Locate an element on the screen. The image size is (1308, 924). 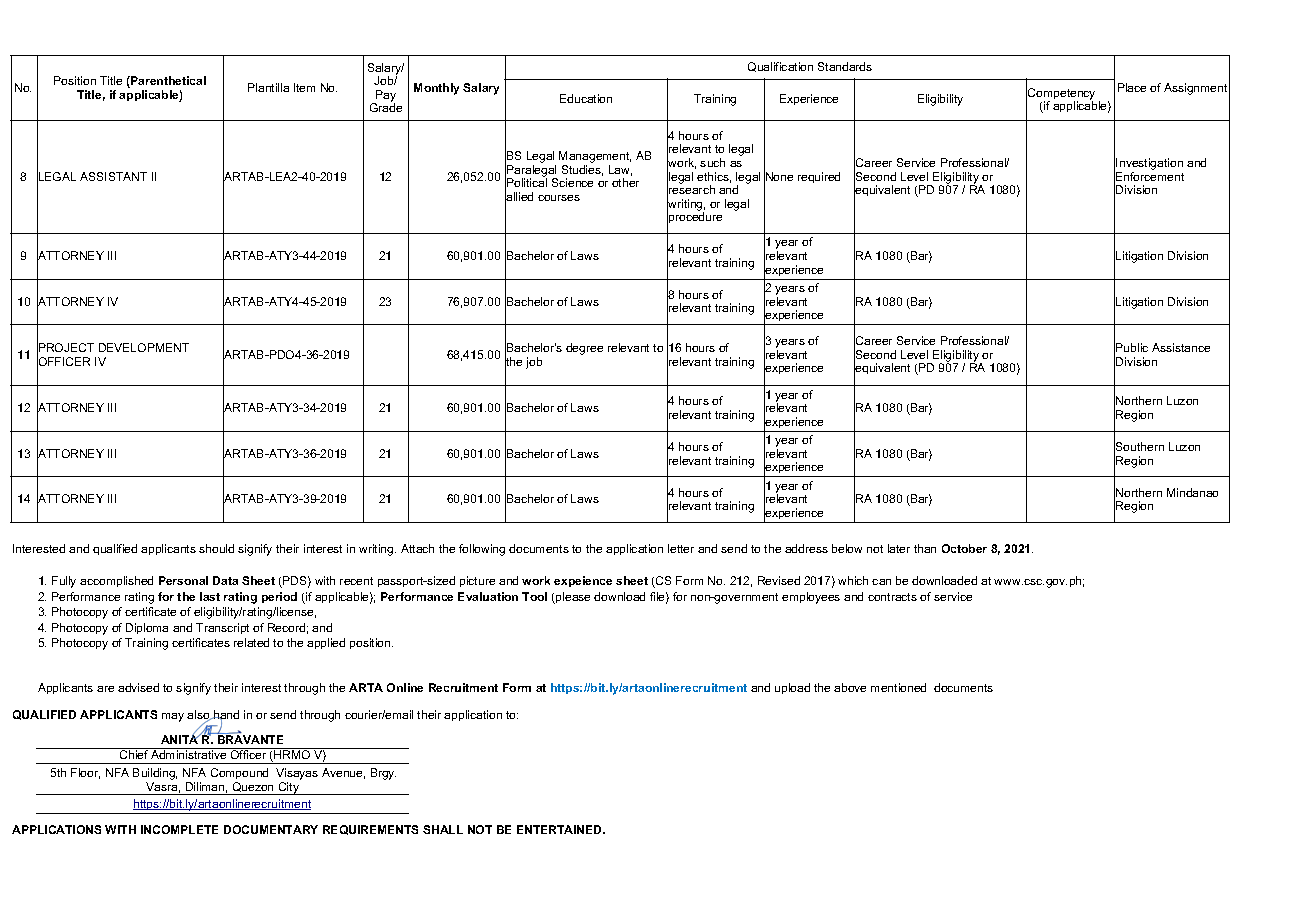
Education is located at coordinates (586, 98).
